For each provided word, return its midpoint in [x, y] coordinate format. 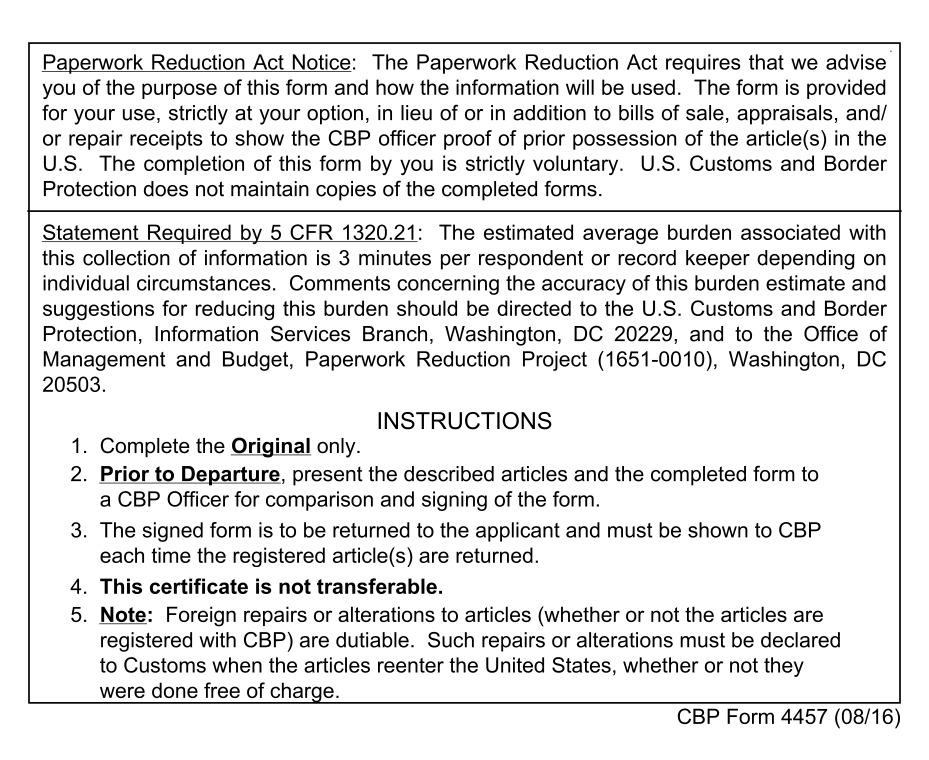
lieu [416, 113]
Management [105, 361]
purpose [179, 91]
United [515, 665]
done [175, 690]
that [766, 62]
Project [555, 361]
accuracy [584, 287]
